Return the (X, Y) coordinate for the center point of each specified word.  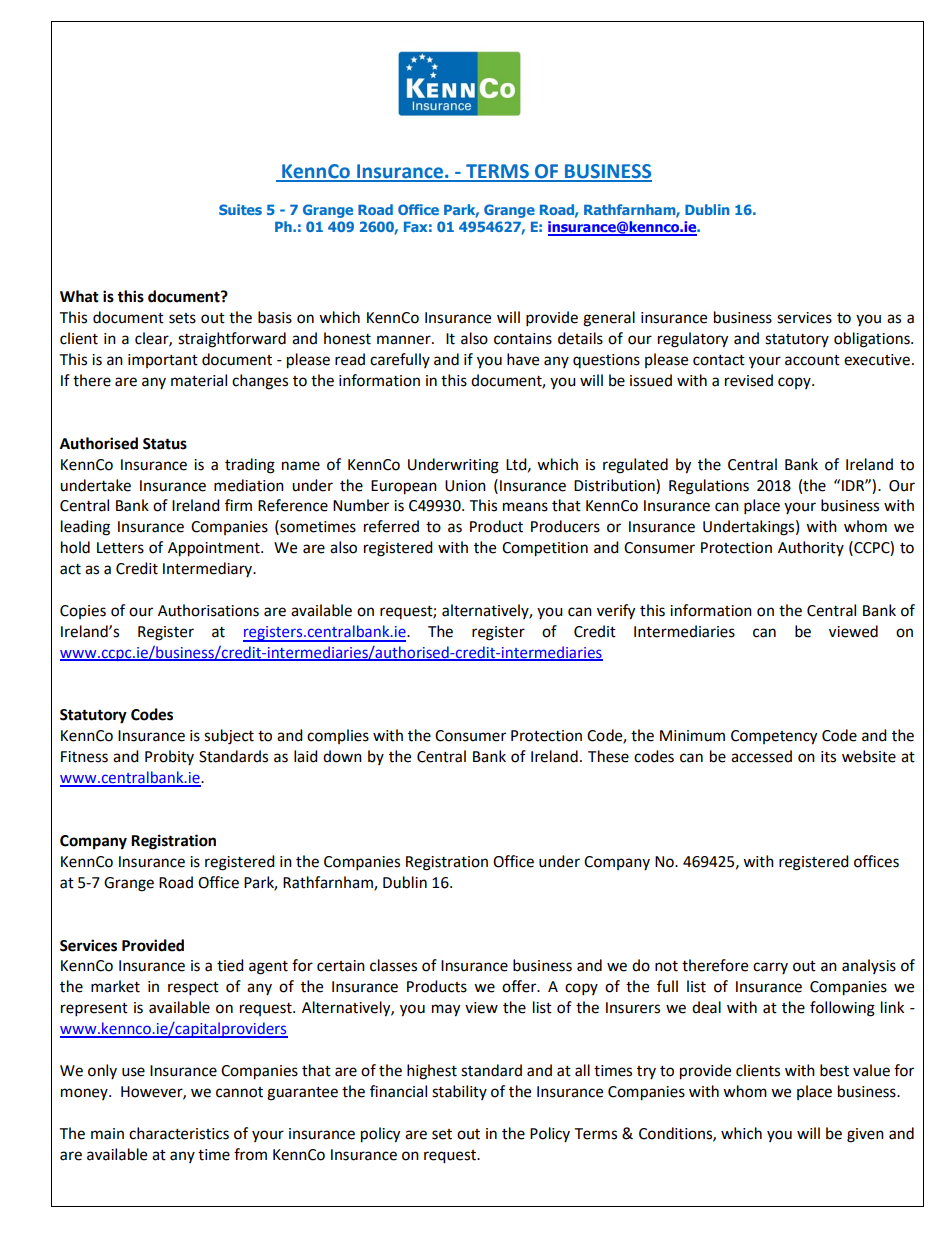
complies (338, 736)
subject (229, 737)
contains (523, 339)
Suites (240, 209)
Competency (774, 737)
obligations (873, 340)
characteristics (179, 1133)
